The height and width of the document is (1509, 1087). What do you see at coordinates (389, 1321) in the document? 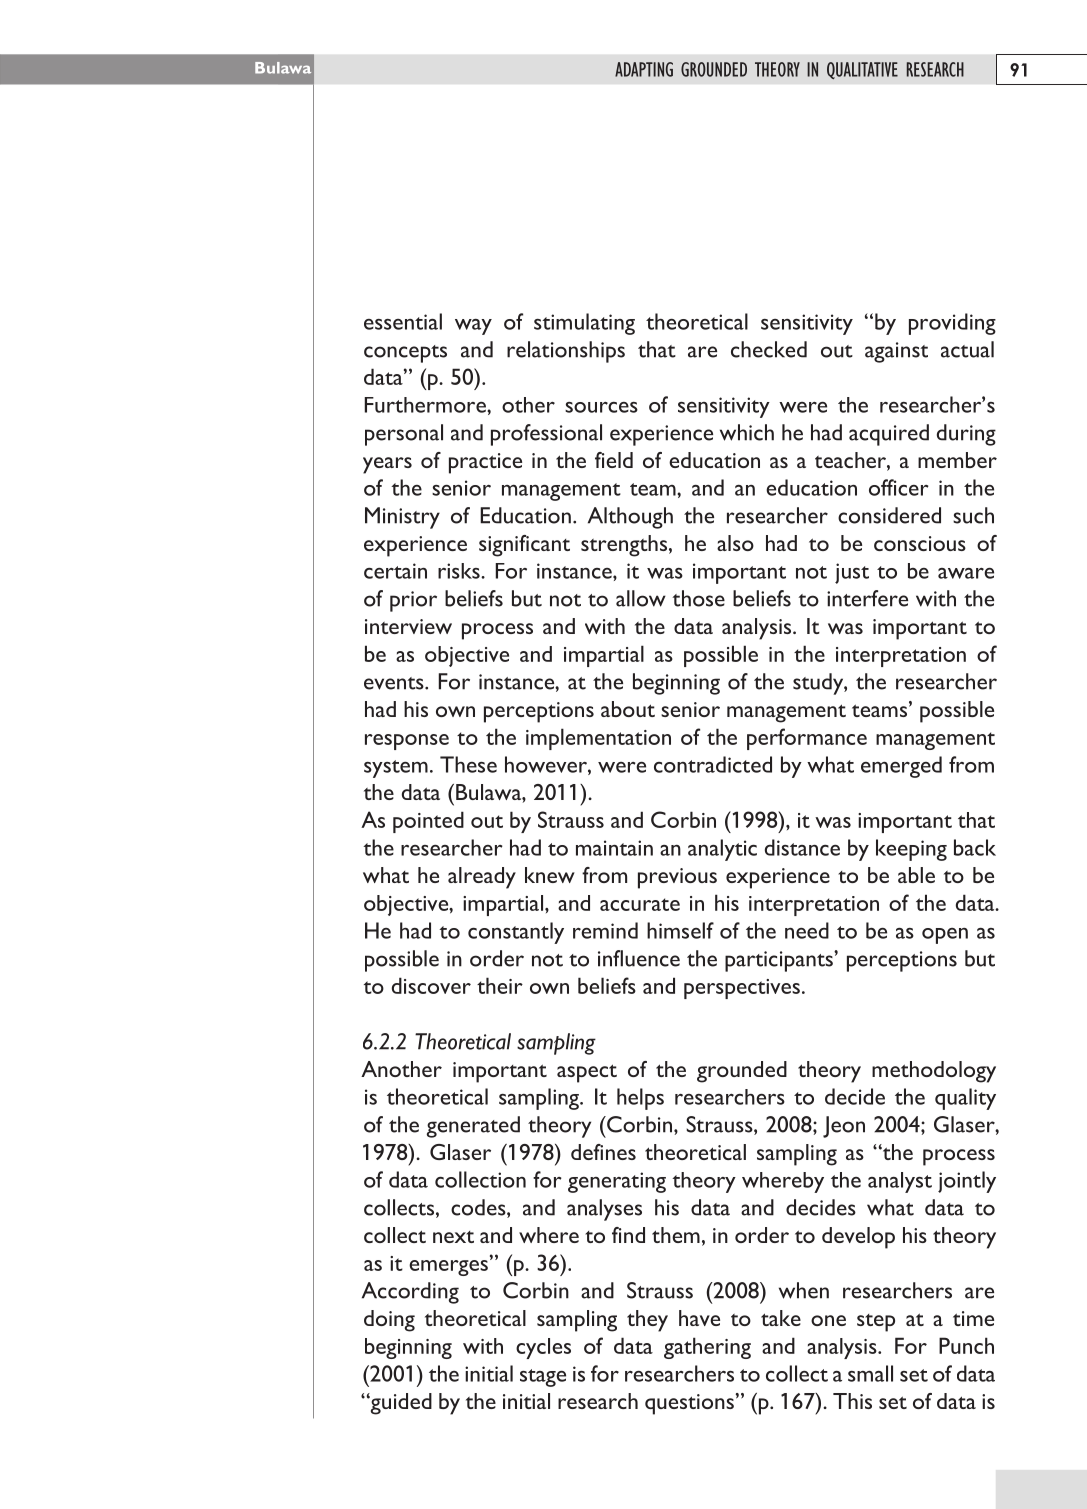
I see `doing` at bounding box center [389, 1321].
